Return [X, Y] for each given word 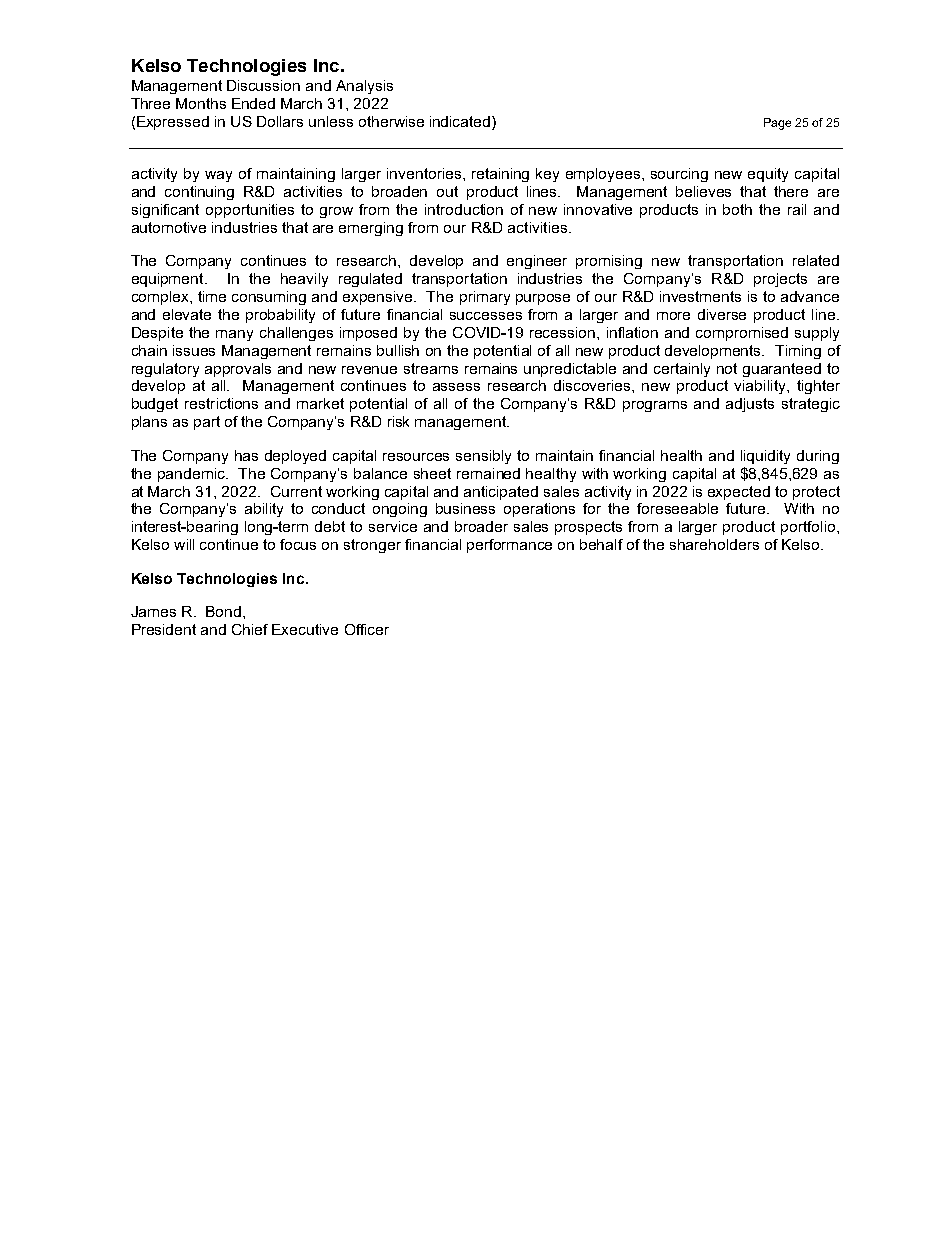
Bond [223, 611]
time [212, 296]
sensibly [483, 457]
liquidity [765, 457]
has [246, 455]
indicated [461, 121]
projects [780, 280]
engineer [537, 262]
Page [777, 124]
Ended [253, 103]
